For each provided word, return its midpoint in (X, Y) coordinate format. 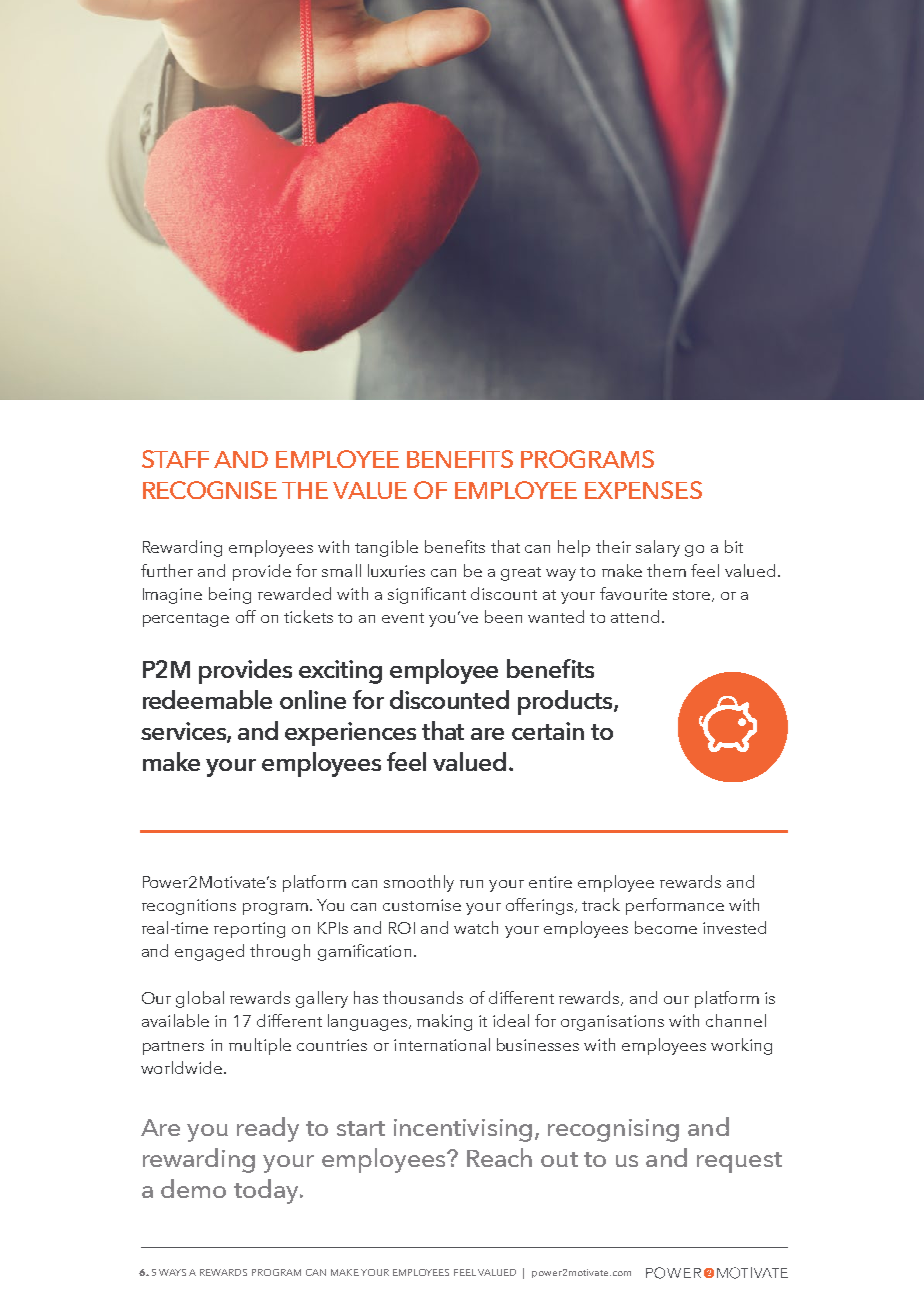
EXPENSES (643, 490)
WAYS (174, 1272)
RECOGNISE (210, 490)
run (471, 884)
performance (675, 906)
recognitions (189, 907)
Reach (499, 1157)
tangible (386, 548)
